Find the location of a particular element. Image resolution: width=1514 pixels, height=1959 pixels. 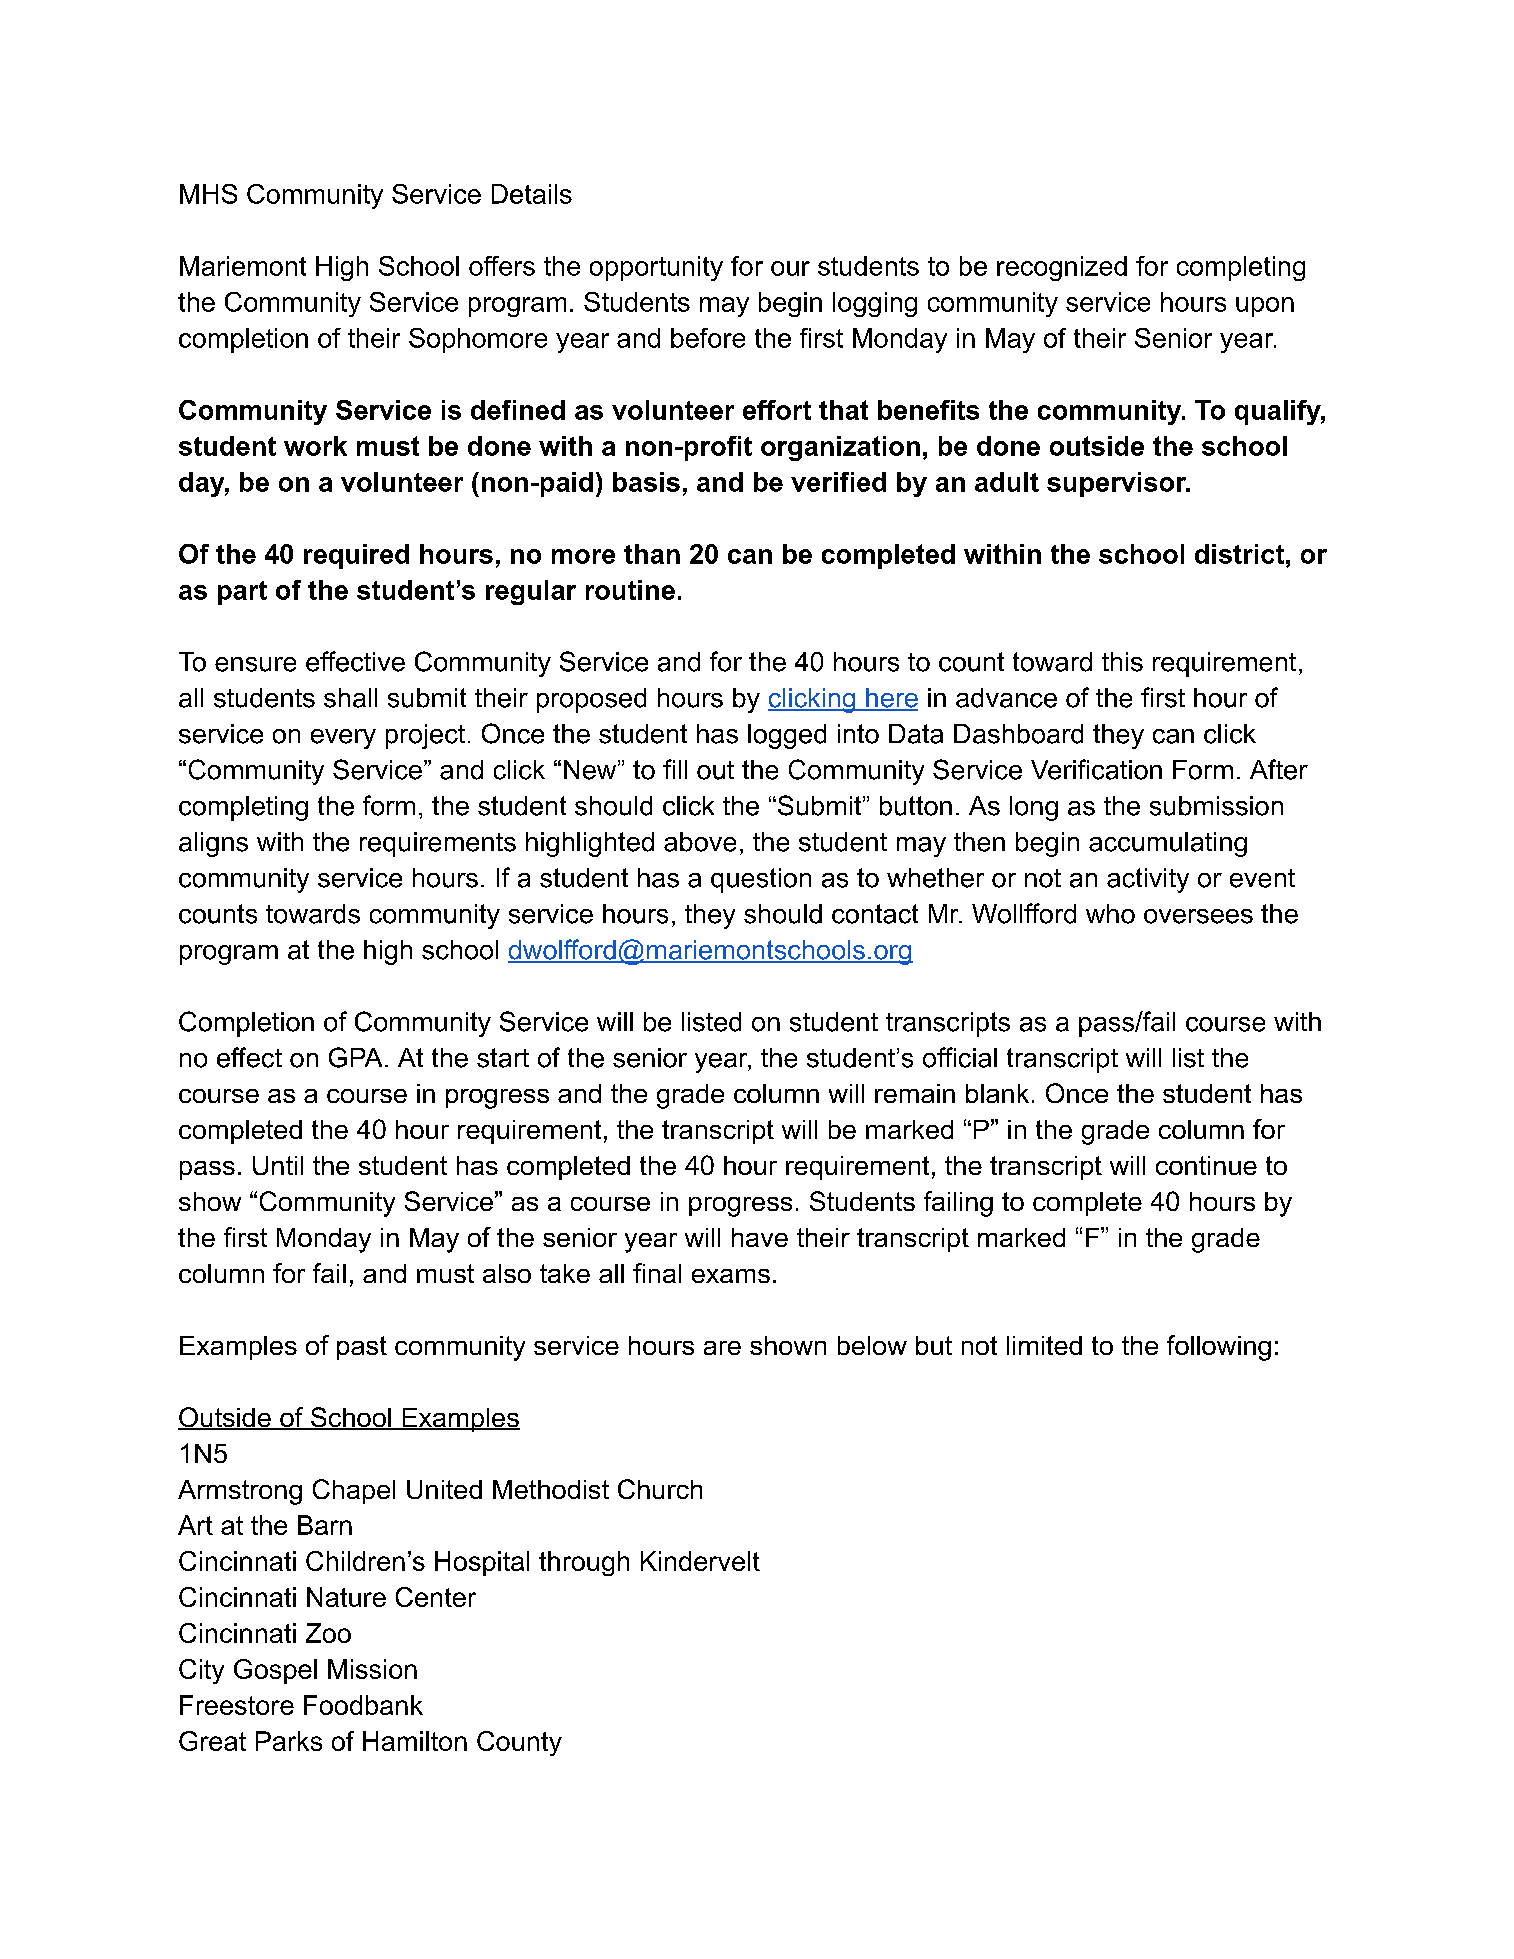

logged is located at coordinates (787, 736).
